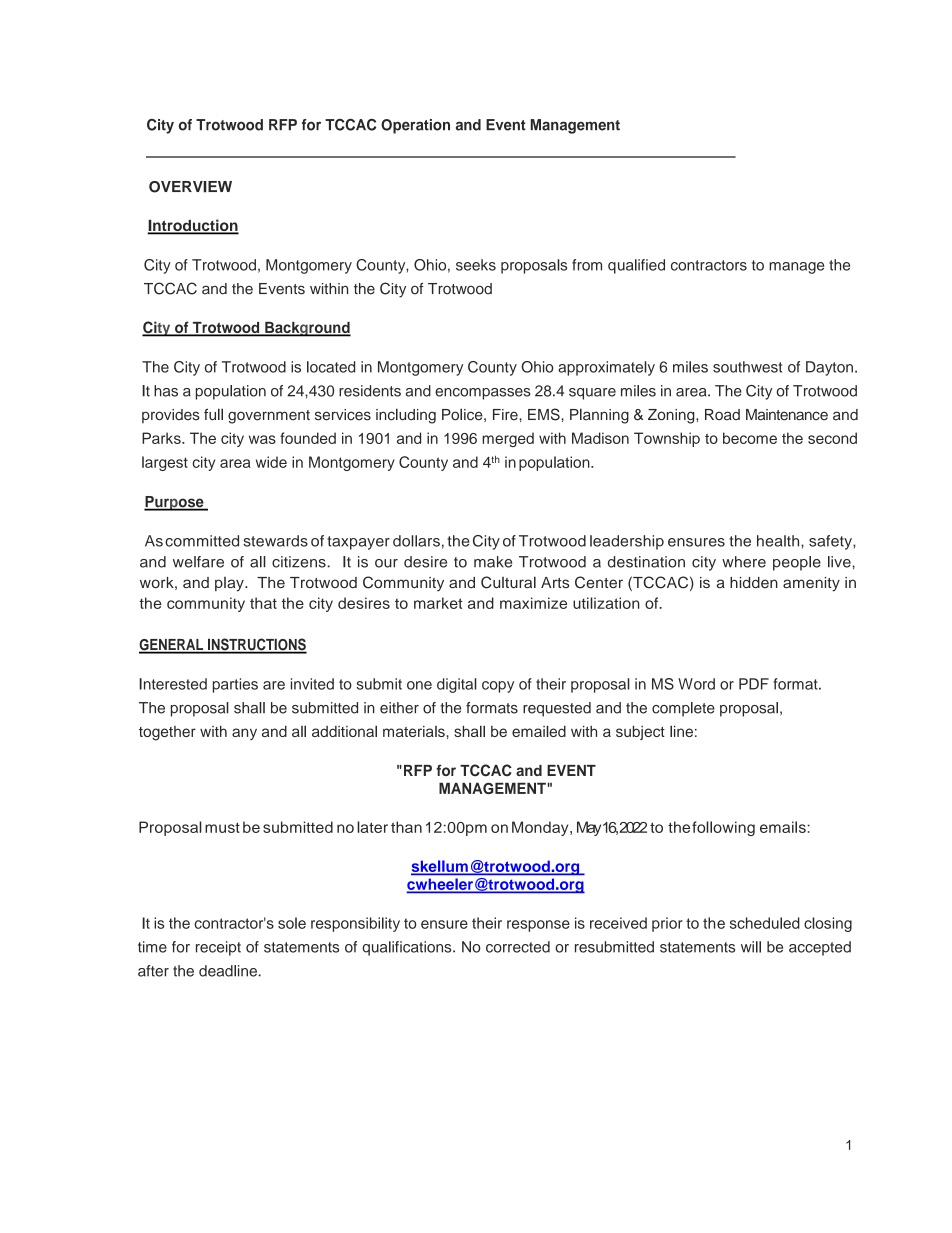 The image size is (952, 1233). I want to click on PDF, so click(754, 684).
